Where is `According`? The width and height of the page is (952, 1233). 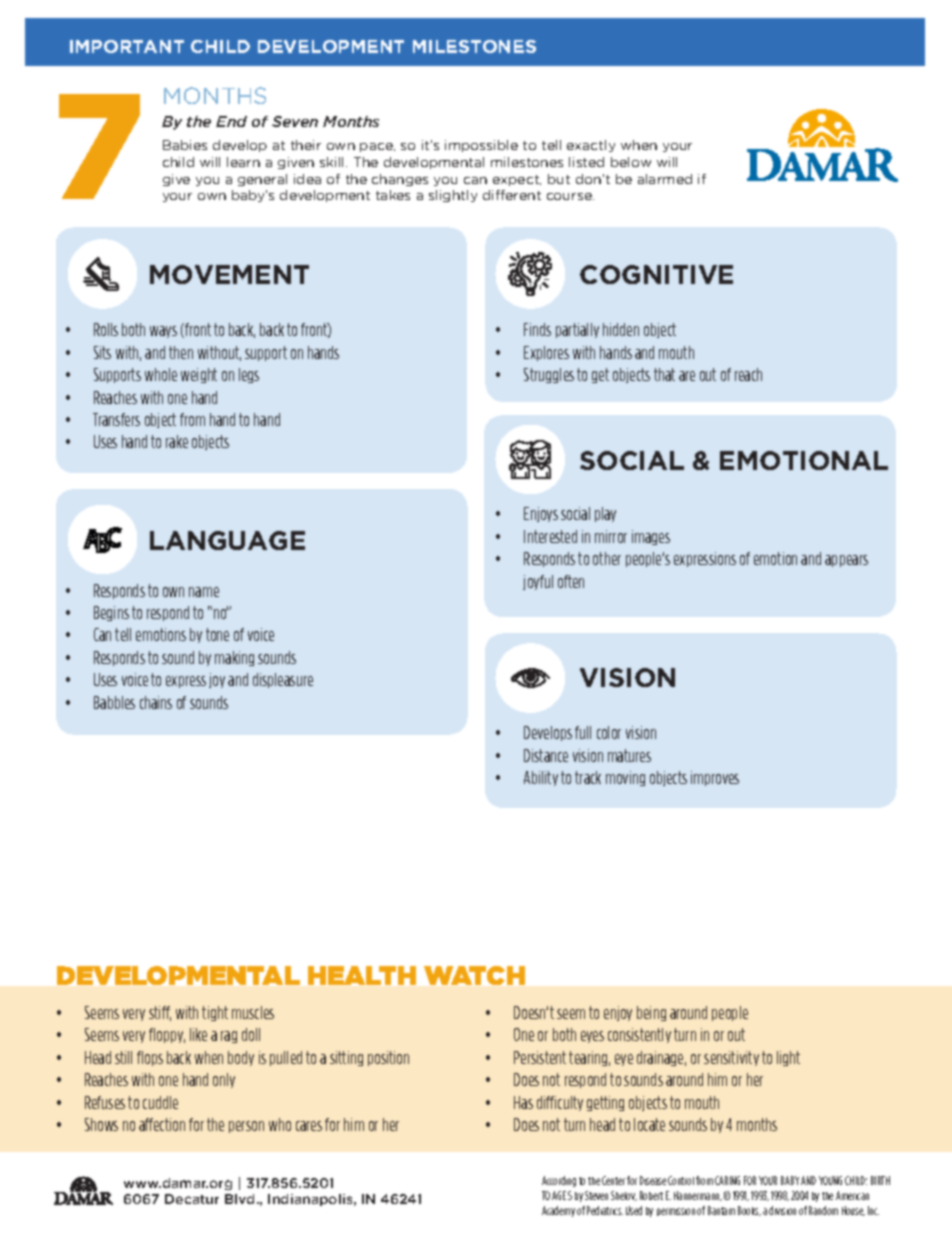
According is located at coordinates (559, 1181).
